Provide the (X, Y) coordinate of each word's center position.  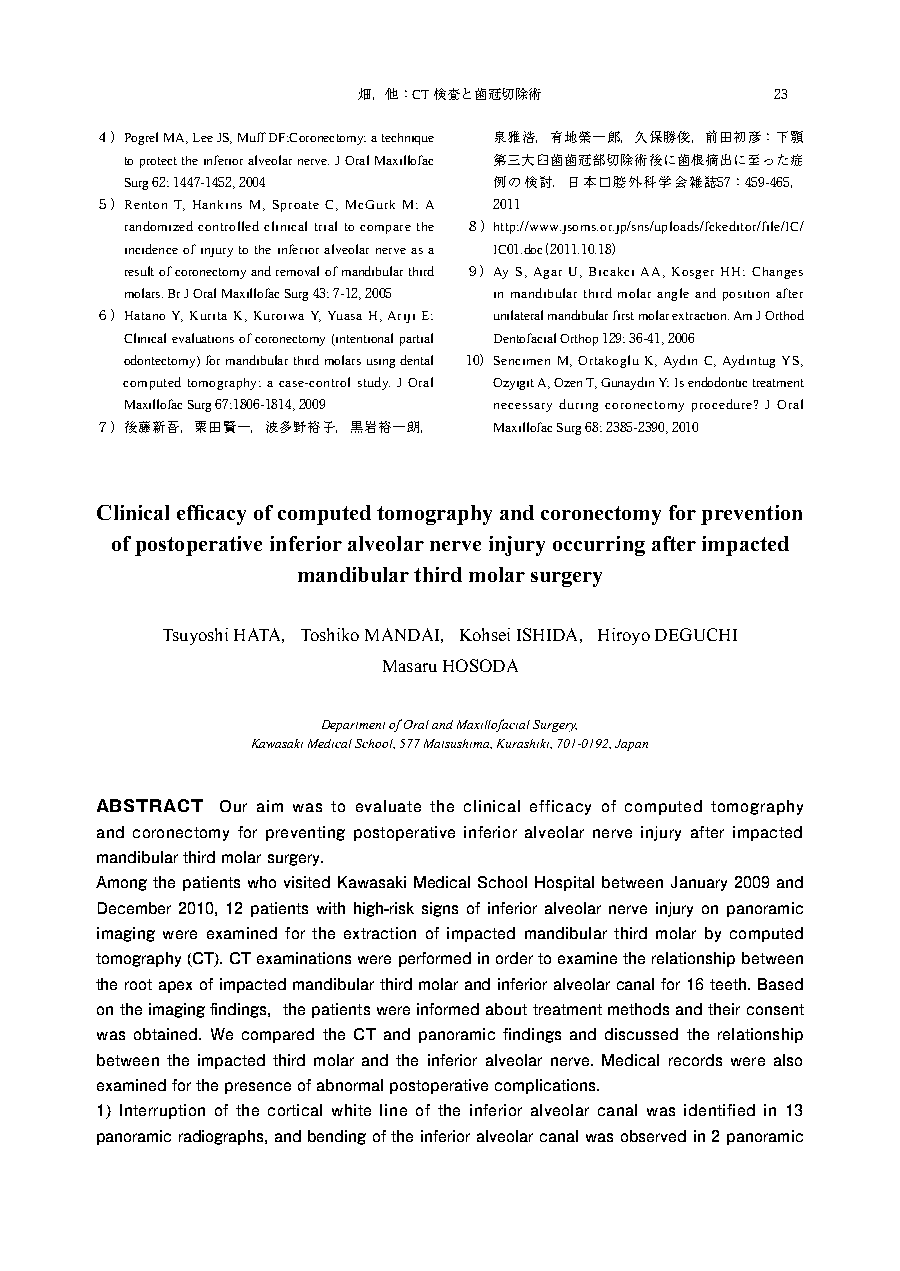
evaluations (203, 338)
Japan (631, 745)
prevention (751, 515)
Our (233, 806)
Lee (203, 137)
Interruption (162, 1111)
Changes (777, 273)
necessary (523, 407)
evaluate (388, 806)
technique (408, 139)
